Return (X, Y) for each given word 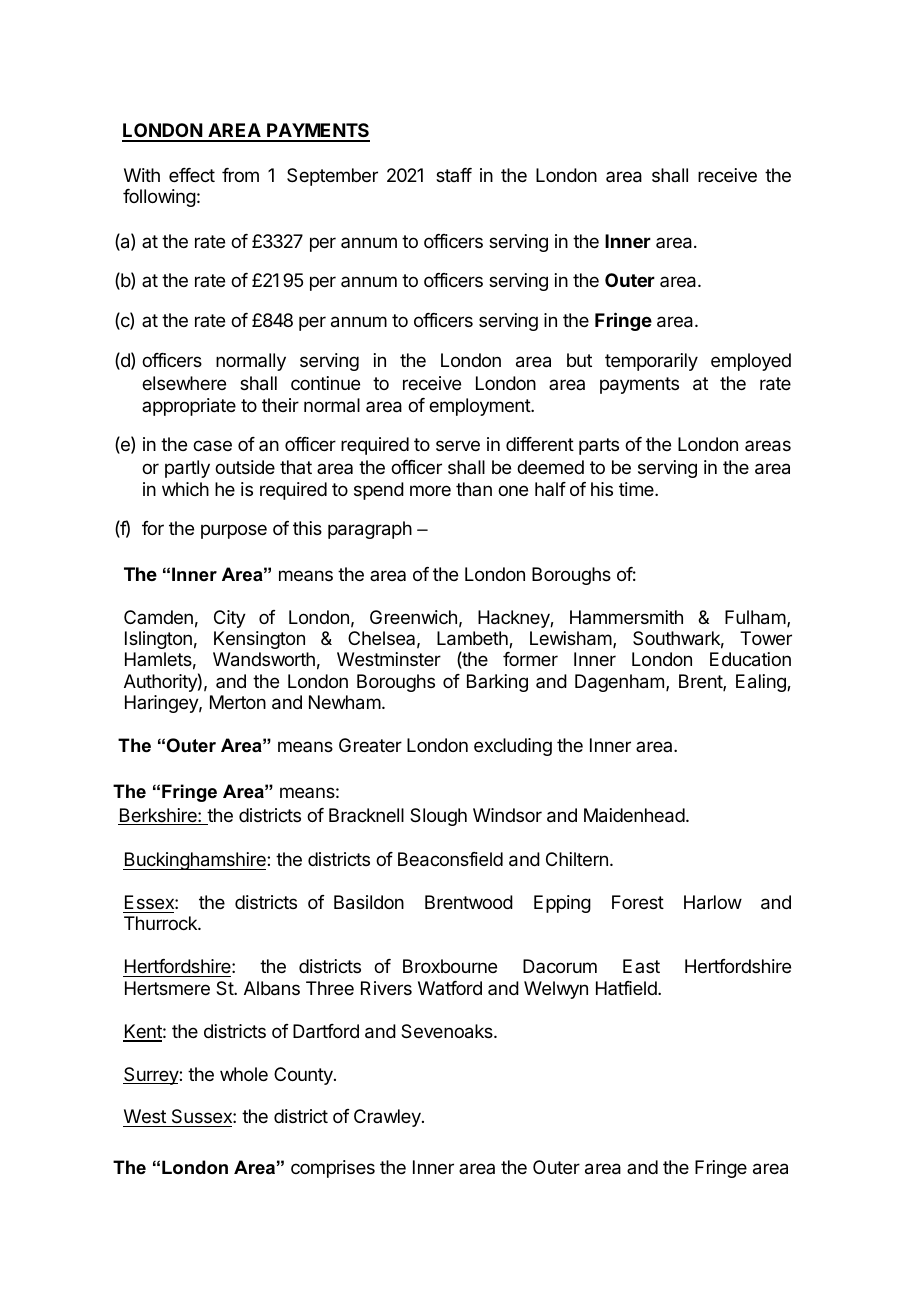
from (240, 175)
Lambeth (473, 639)
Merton (238, 702)
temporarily (651, 362)
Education (750, 659)
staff (454, 175)
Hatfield (627, 988)
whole (244, 1074)
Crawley (388, 1118)
